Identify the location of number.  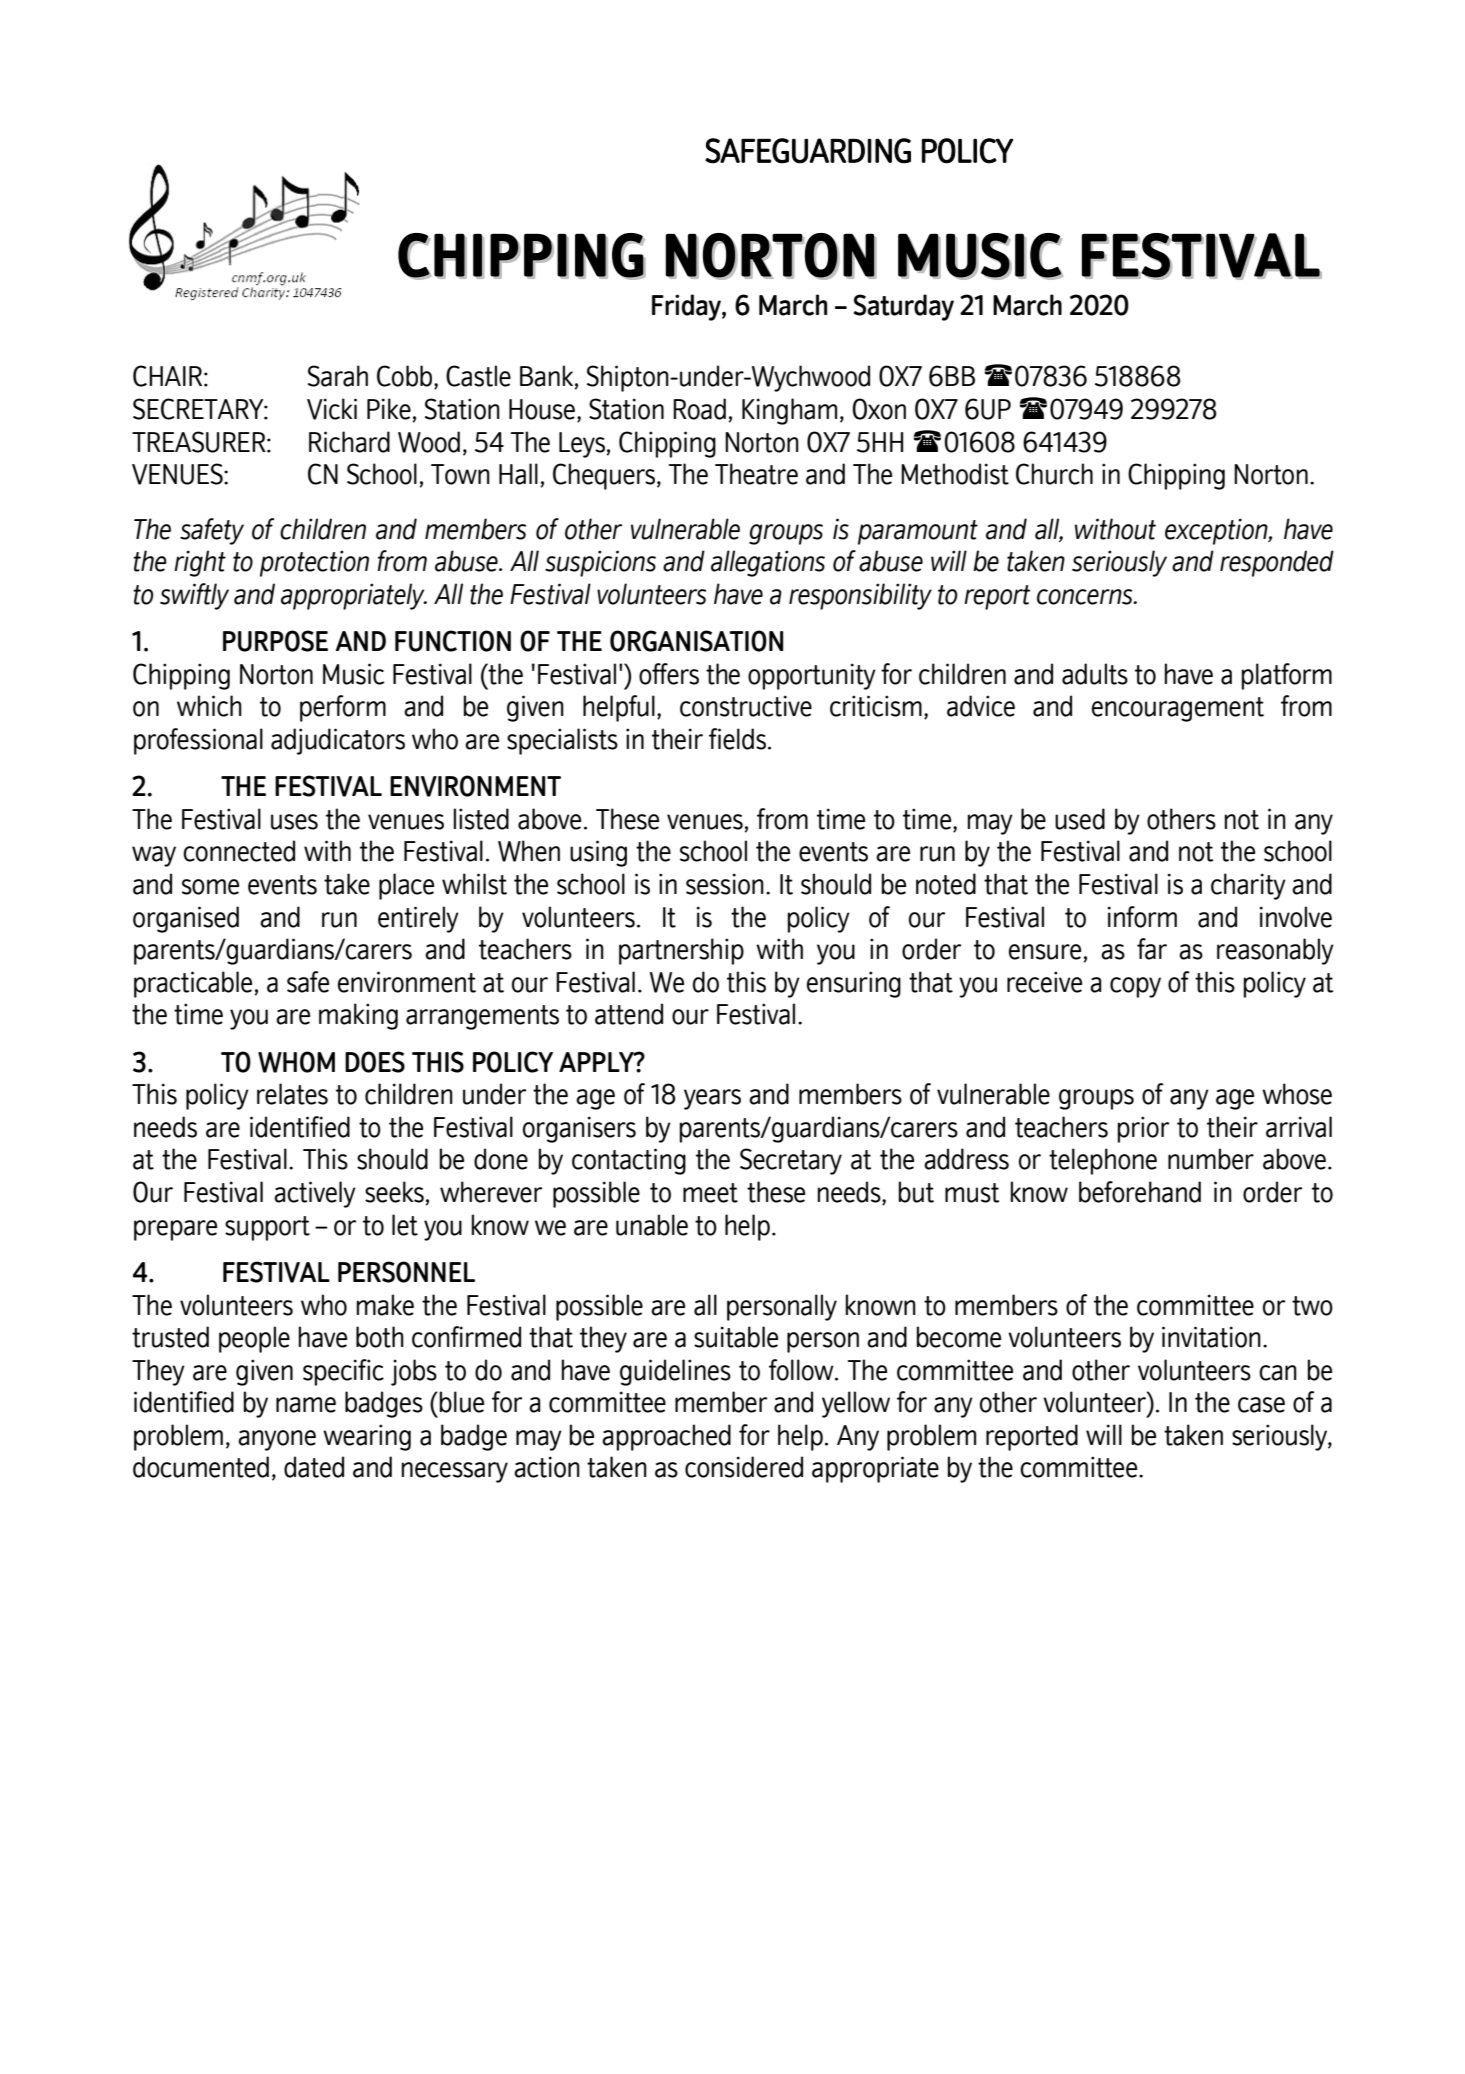
(1211, 1159).
